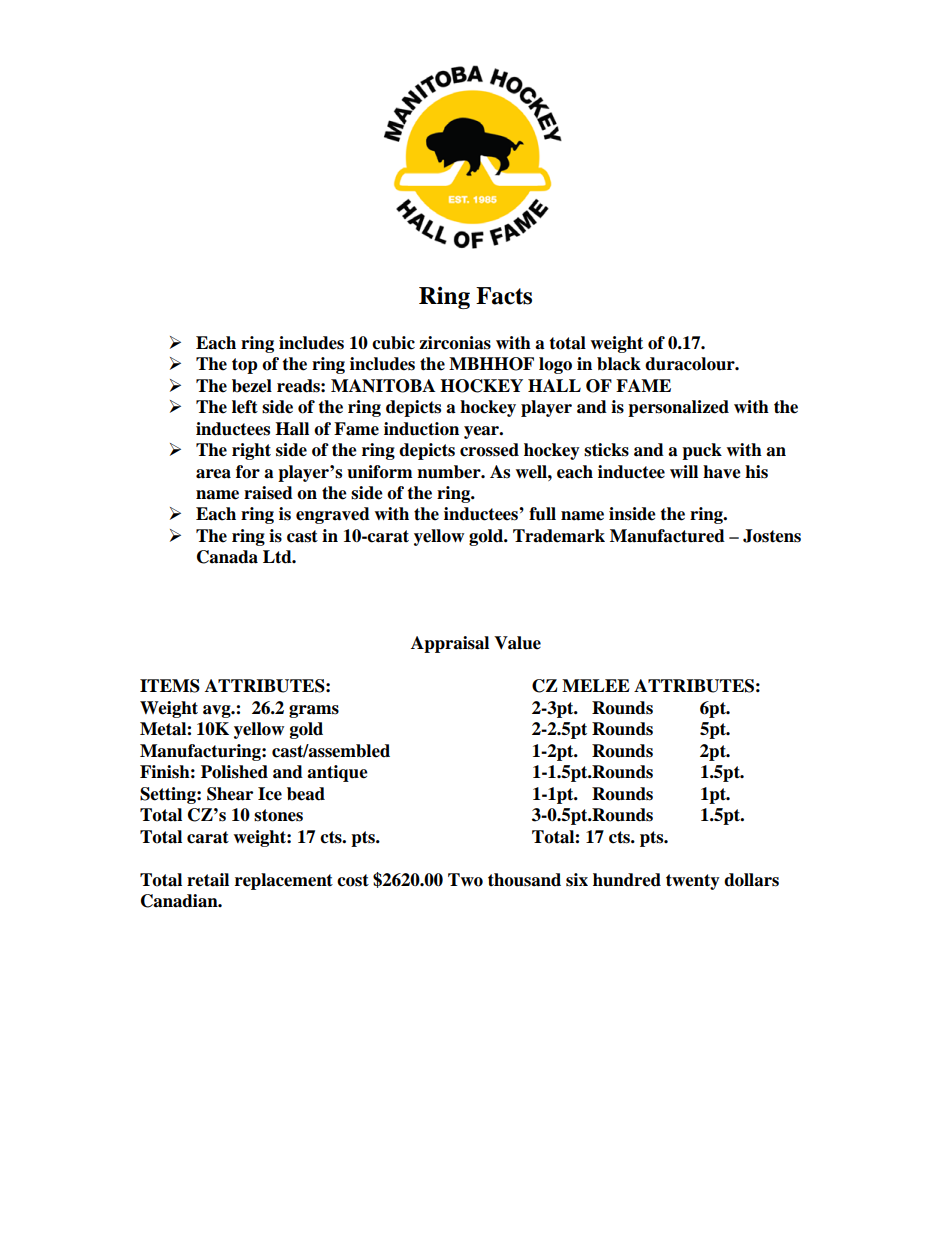  Describe the element at coordinates (208, 880) in the document. I see `retail` at that location.
